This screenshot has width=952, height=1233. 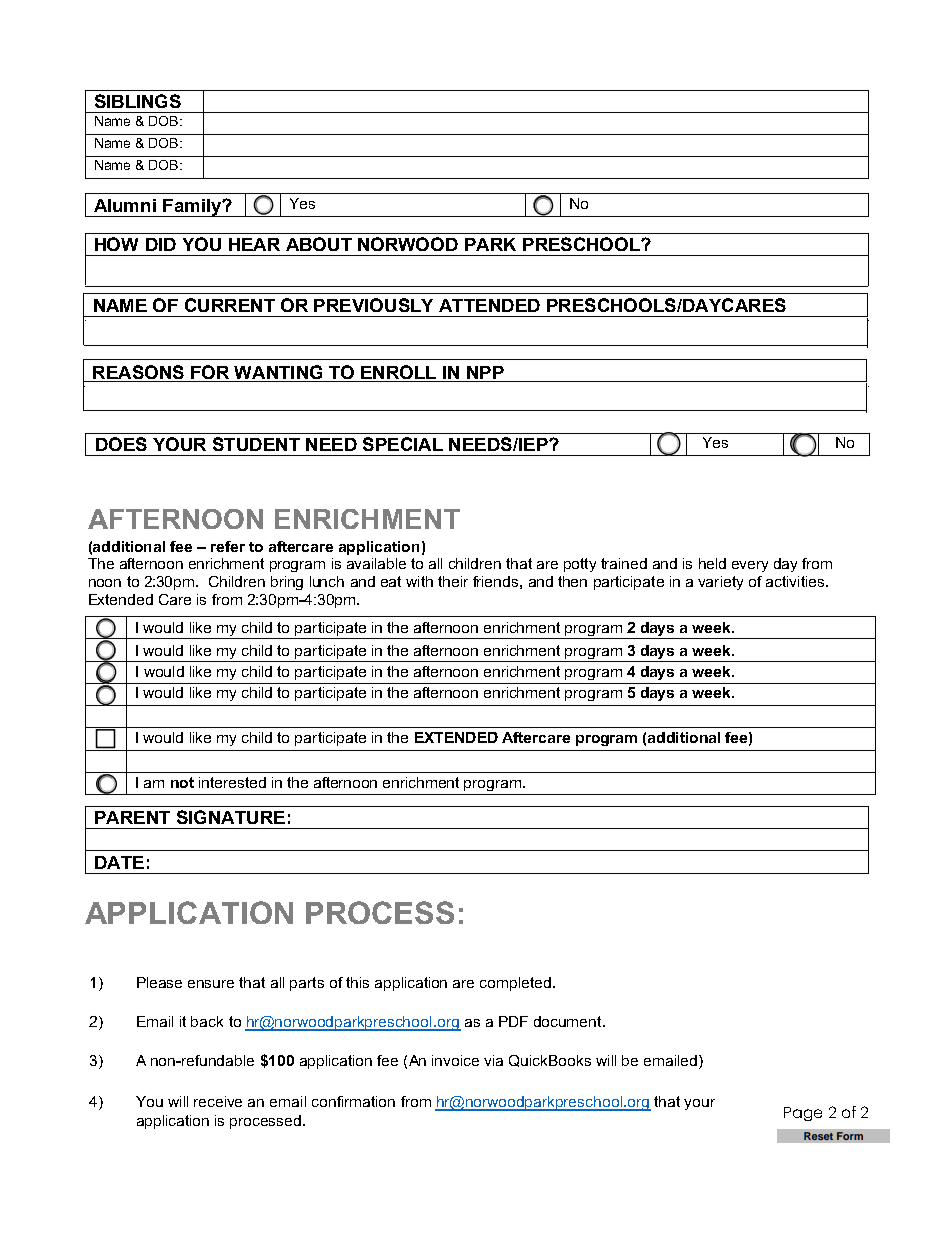 What do you see at coordinates (712, 563) in the screenshot?
I see `held` at bounding box center [712, 563].
